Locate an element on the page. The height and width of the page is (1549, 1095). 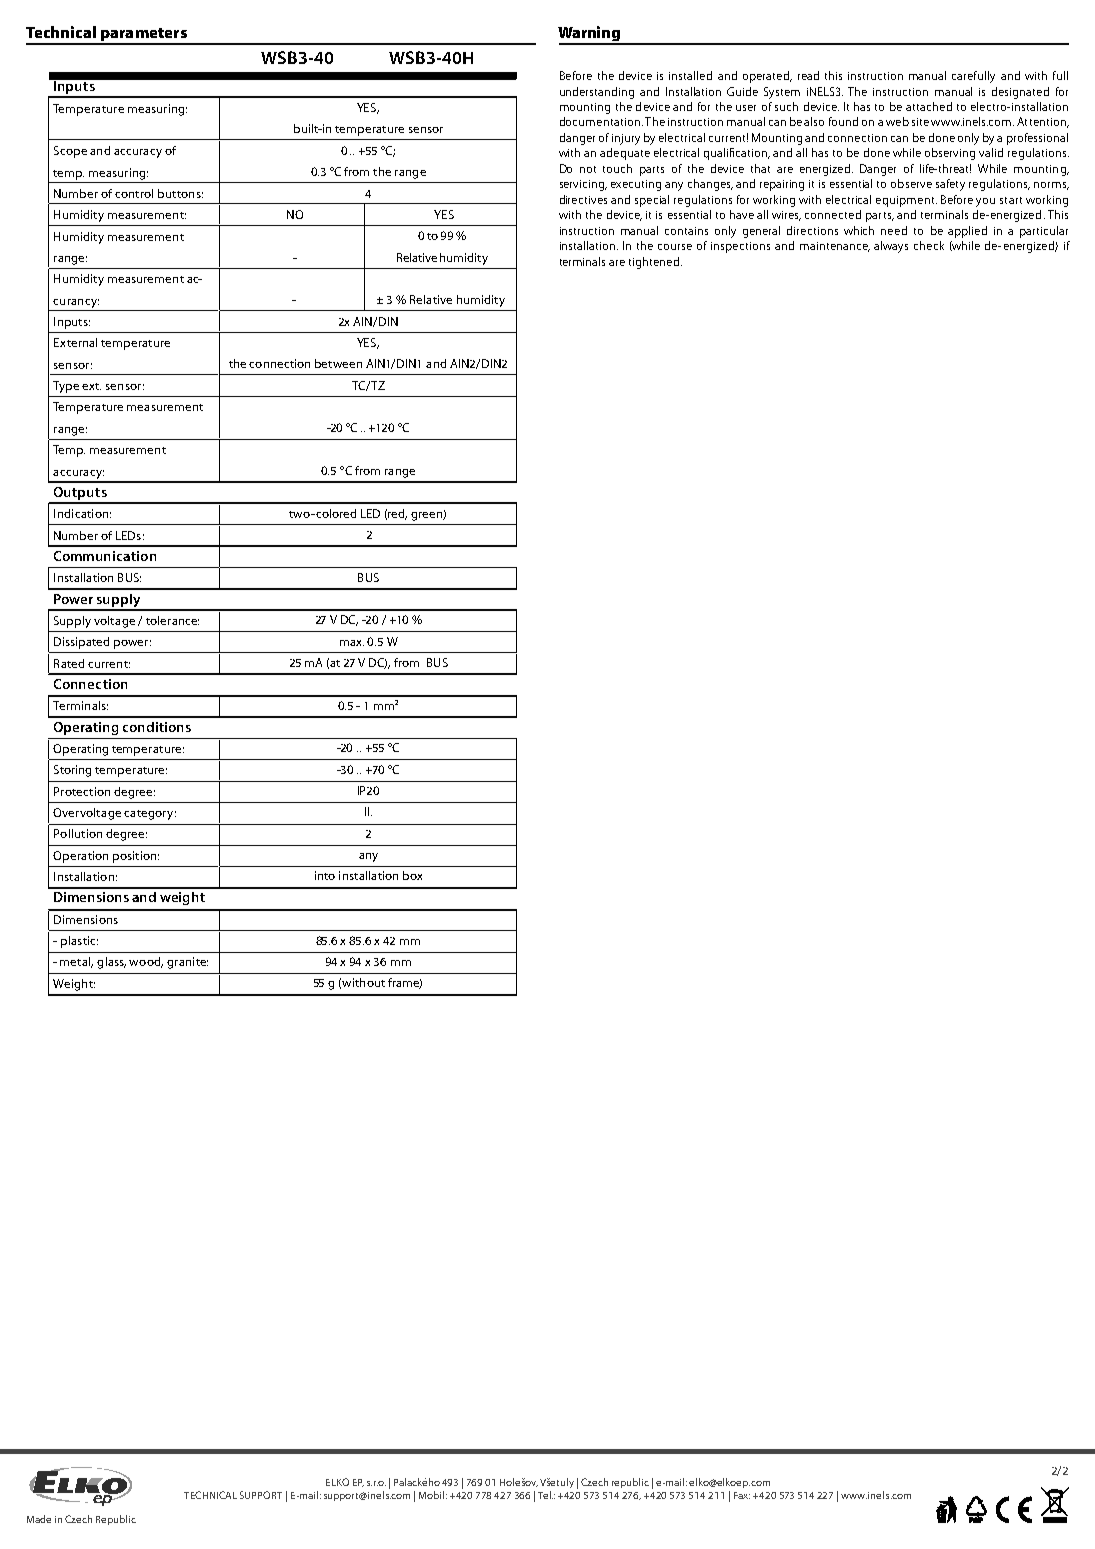
box is located at coordinates (412, 875).
